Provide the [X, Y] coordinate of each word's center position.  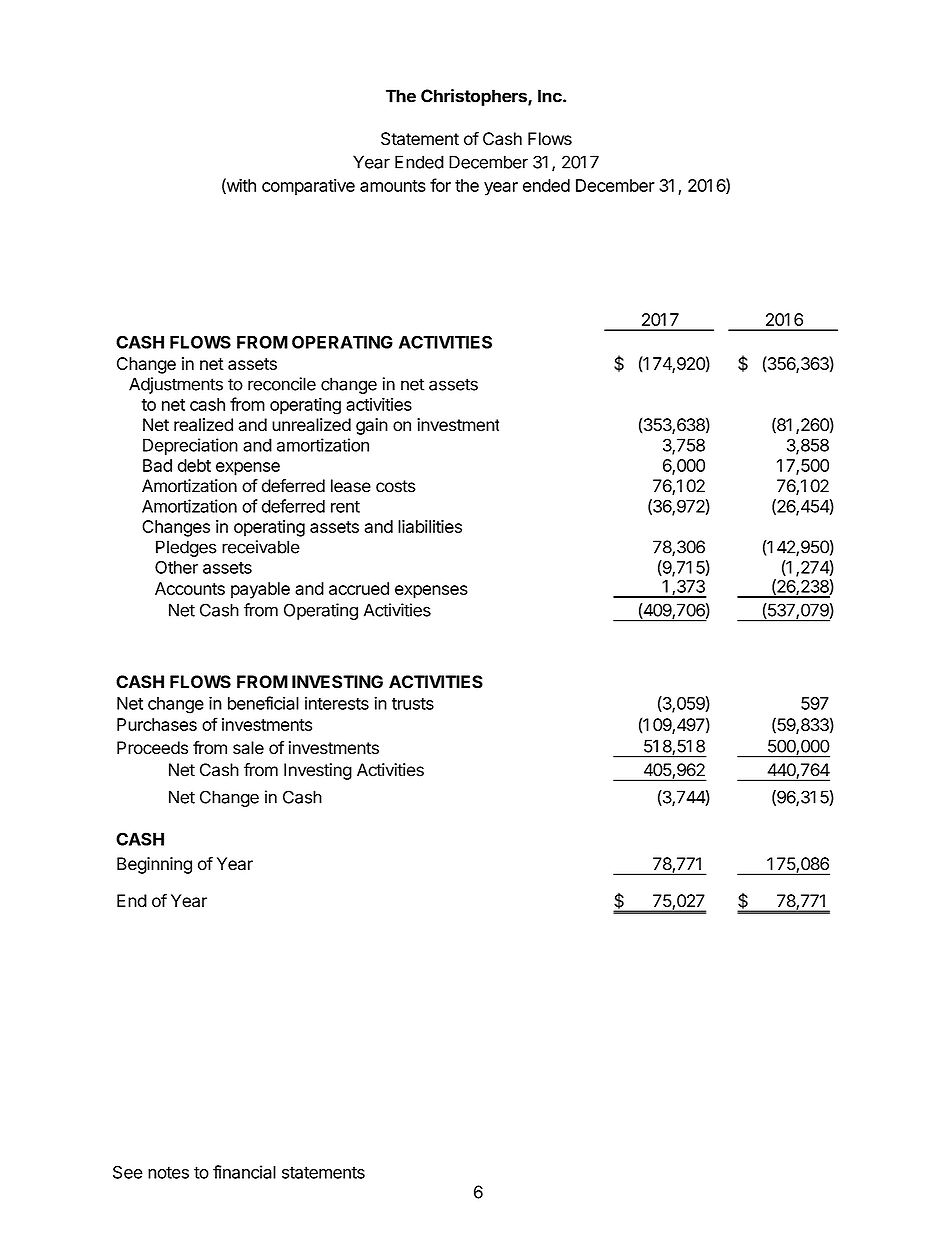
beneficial [263, 703]
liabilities [430, 526]
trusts [413, 704]
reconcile [282, 384]
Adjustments [176, 385]
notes [168, 1172]
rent [345, 506]
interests [337, 703]
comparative [308, 187]
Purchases [157, 724]
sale [248, 748]
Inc [551, 96]
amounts [393, 186]
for [440, 185]
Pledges [186, 548]
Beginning [154, 865]
